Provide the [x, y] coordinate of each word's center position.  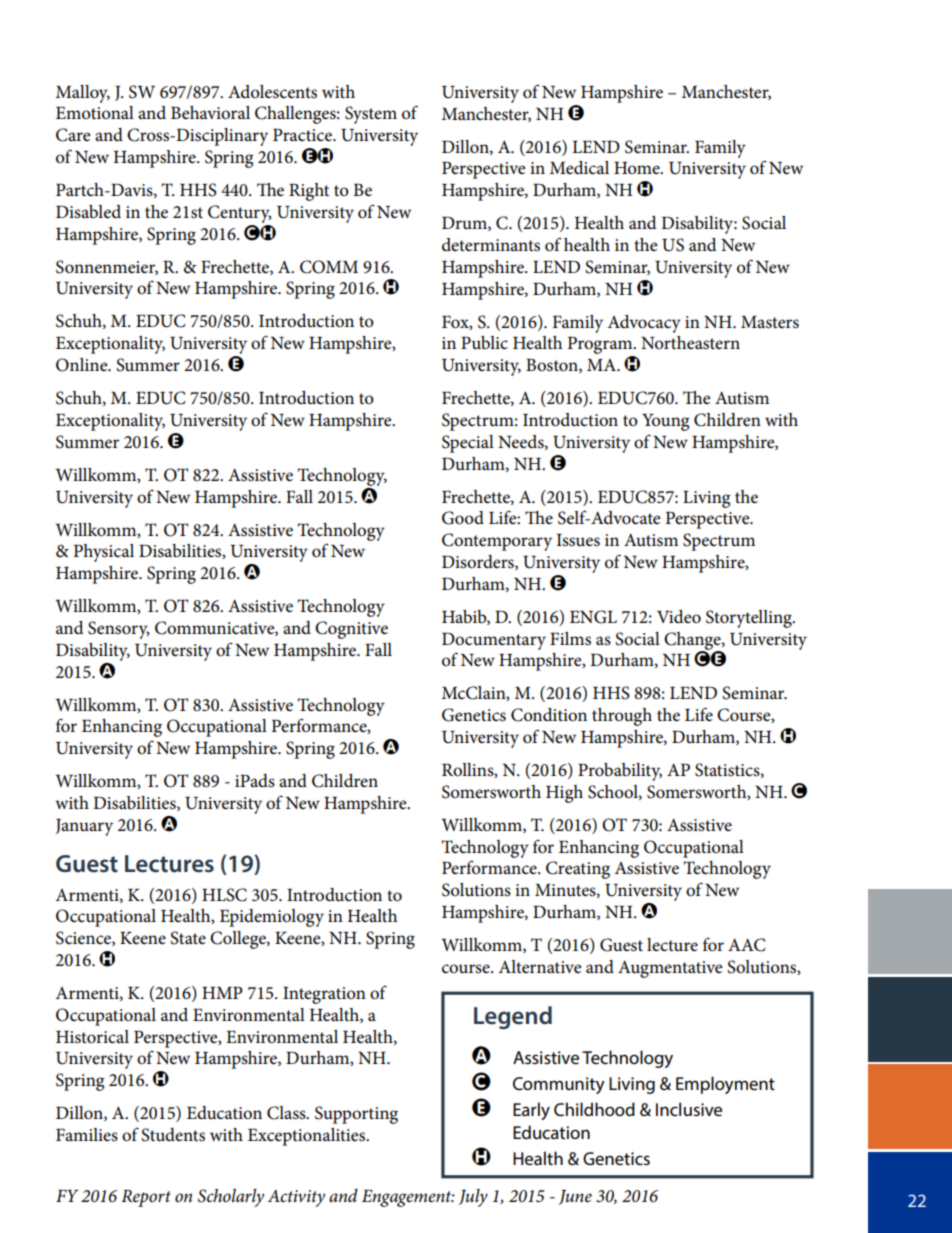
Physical [104, 553]
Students [173, 1135]
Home [638, 168]
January [84, 827]
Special [468, 444]
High [564, 794]
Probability [620, 772]
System [371, 115]
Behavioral [210, 113]
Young [665, 422]
